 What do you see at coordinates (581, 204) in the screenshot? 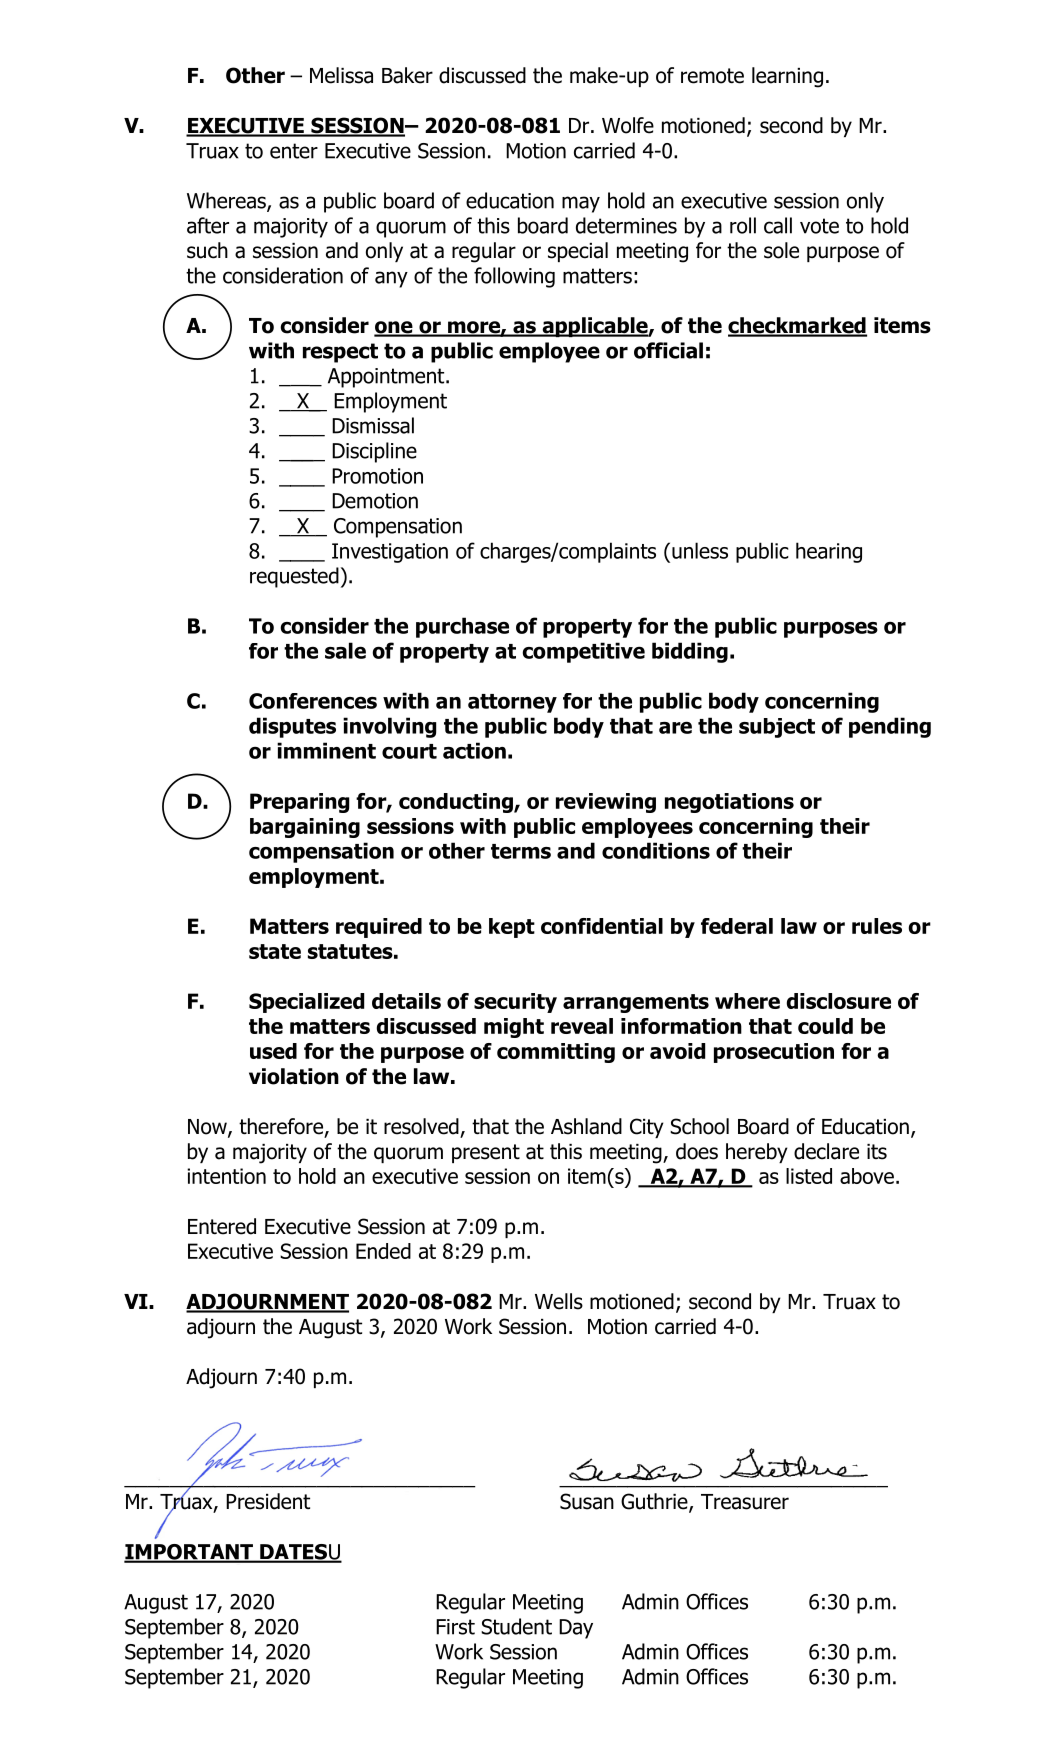
I see `may` at bounding box center [581, 204].
